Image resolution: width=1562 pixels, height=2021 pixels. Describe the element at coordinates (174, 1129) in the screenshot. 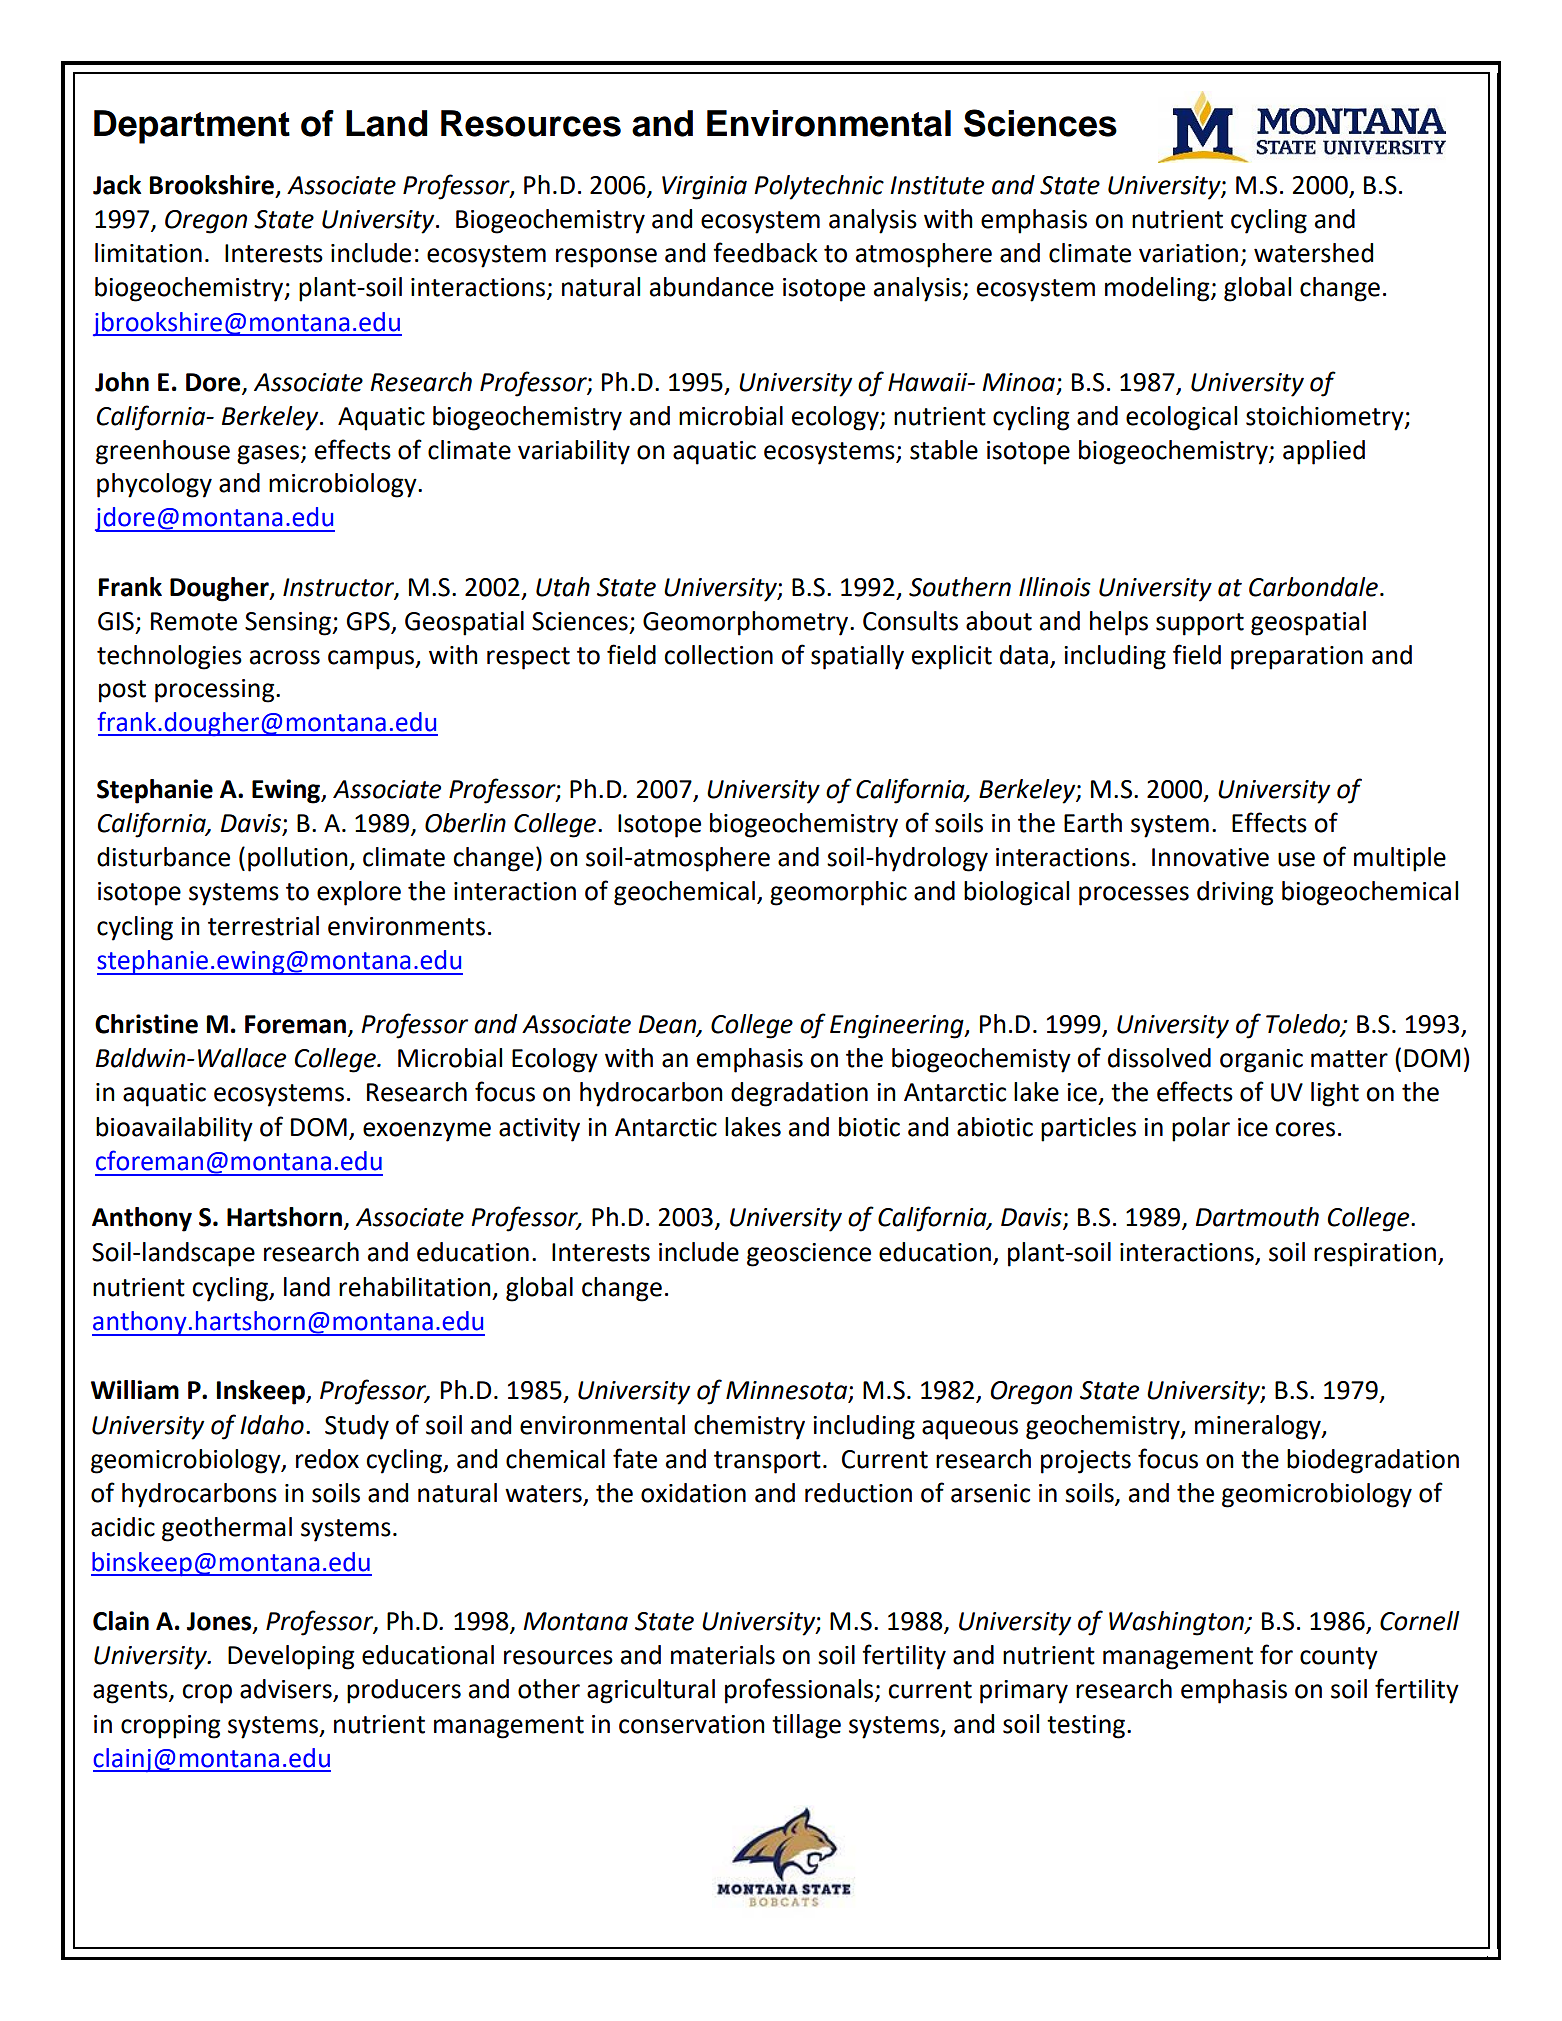

I see `bioavailability` at that location.
